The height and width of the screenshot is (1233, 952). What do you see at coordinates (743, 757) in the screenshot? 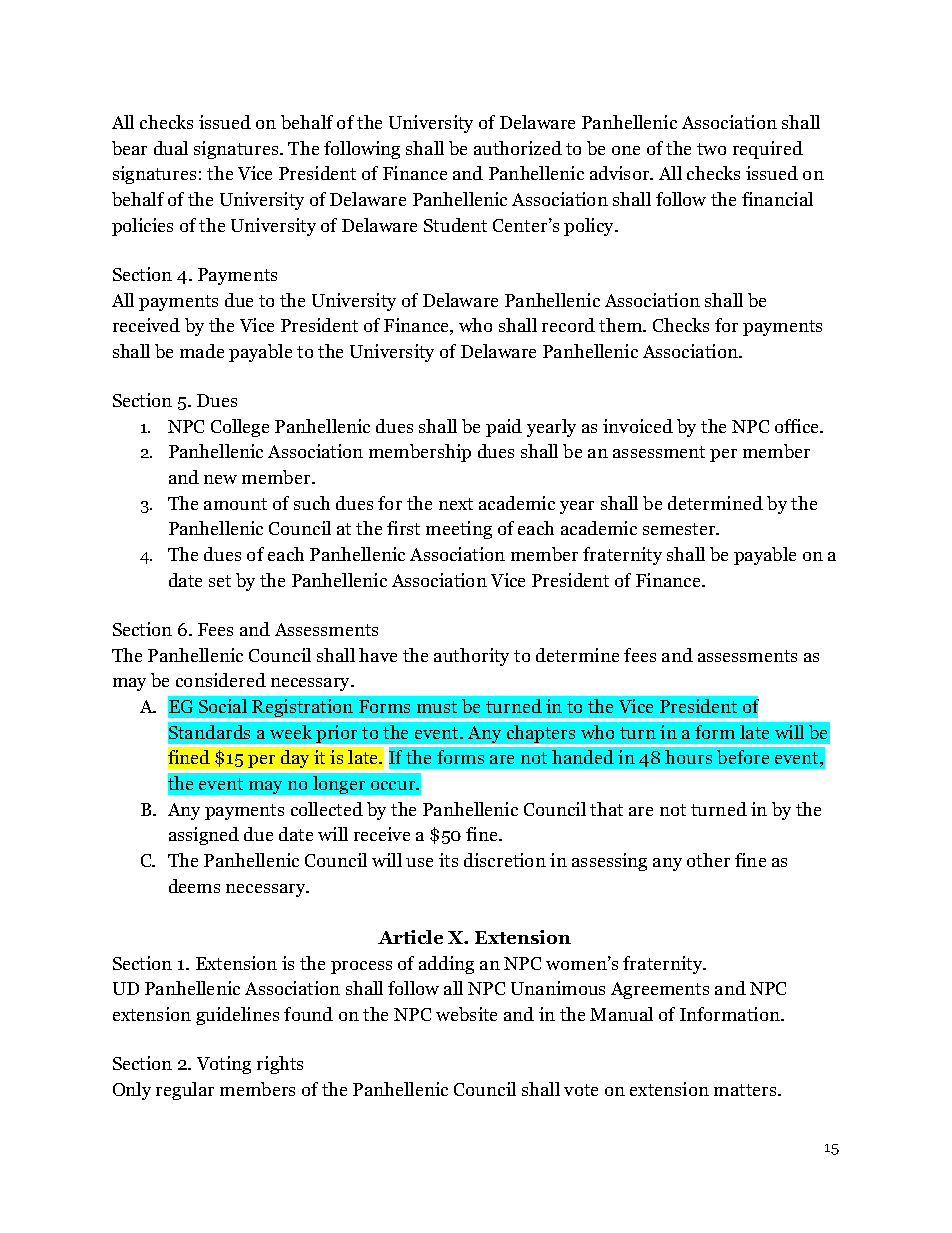
I see `before` at bounding box center [743, 757].
